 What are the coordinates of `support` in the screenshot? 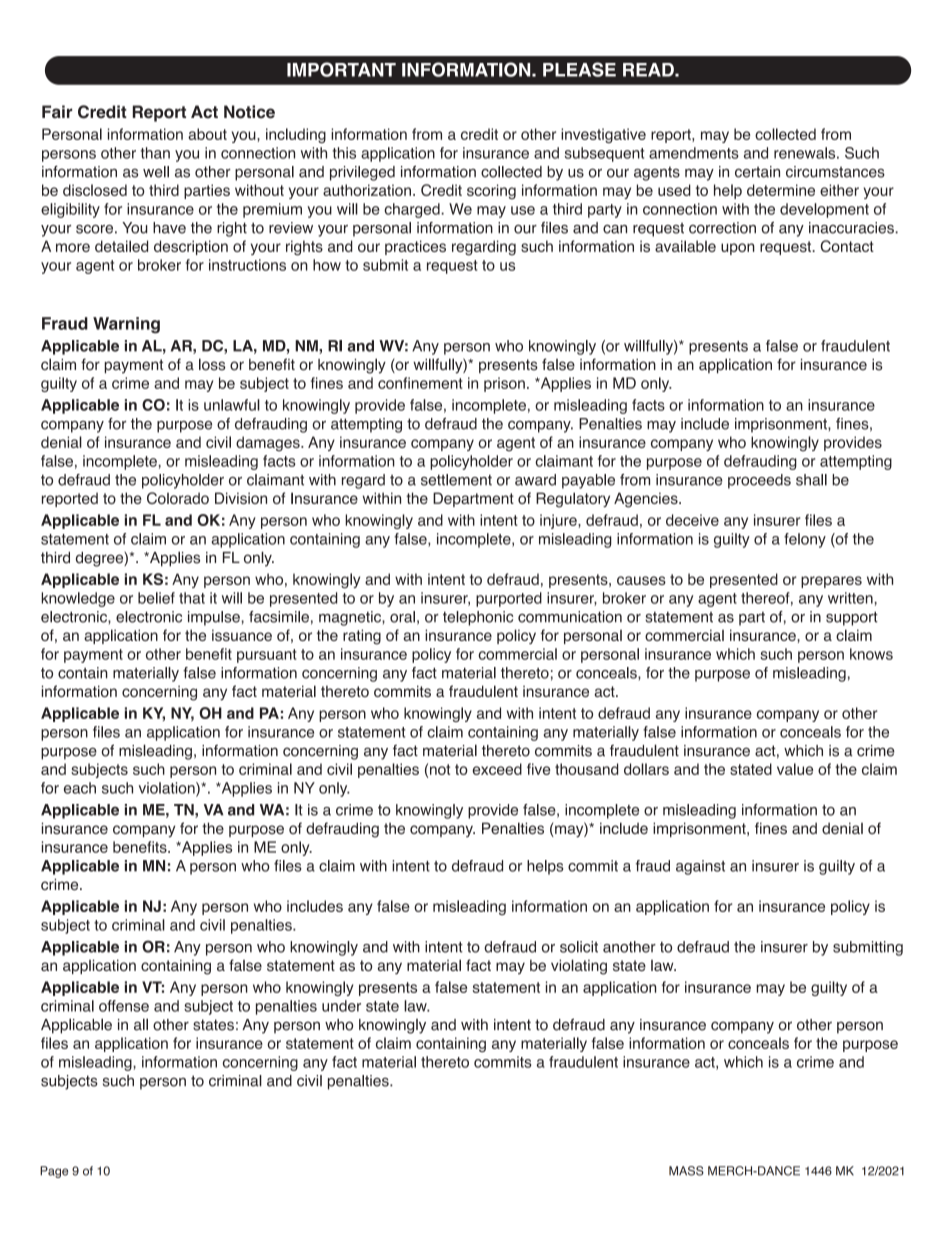 It's located at (852, 618).
